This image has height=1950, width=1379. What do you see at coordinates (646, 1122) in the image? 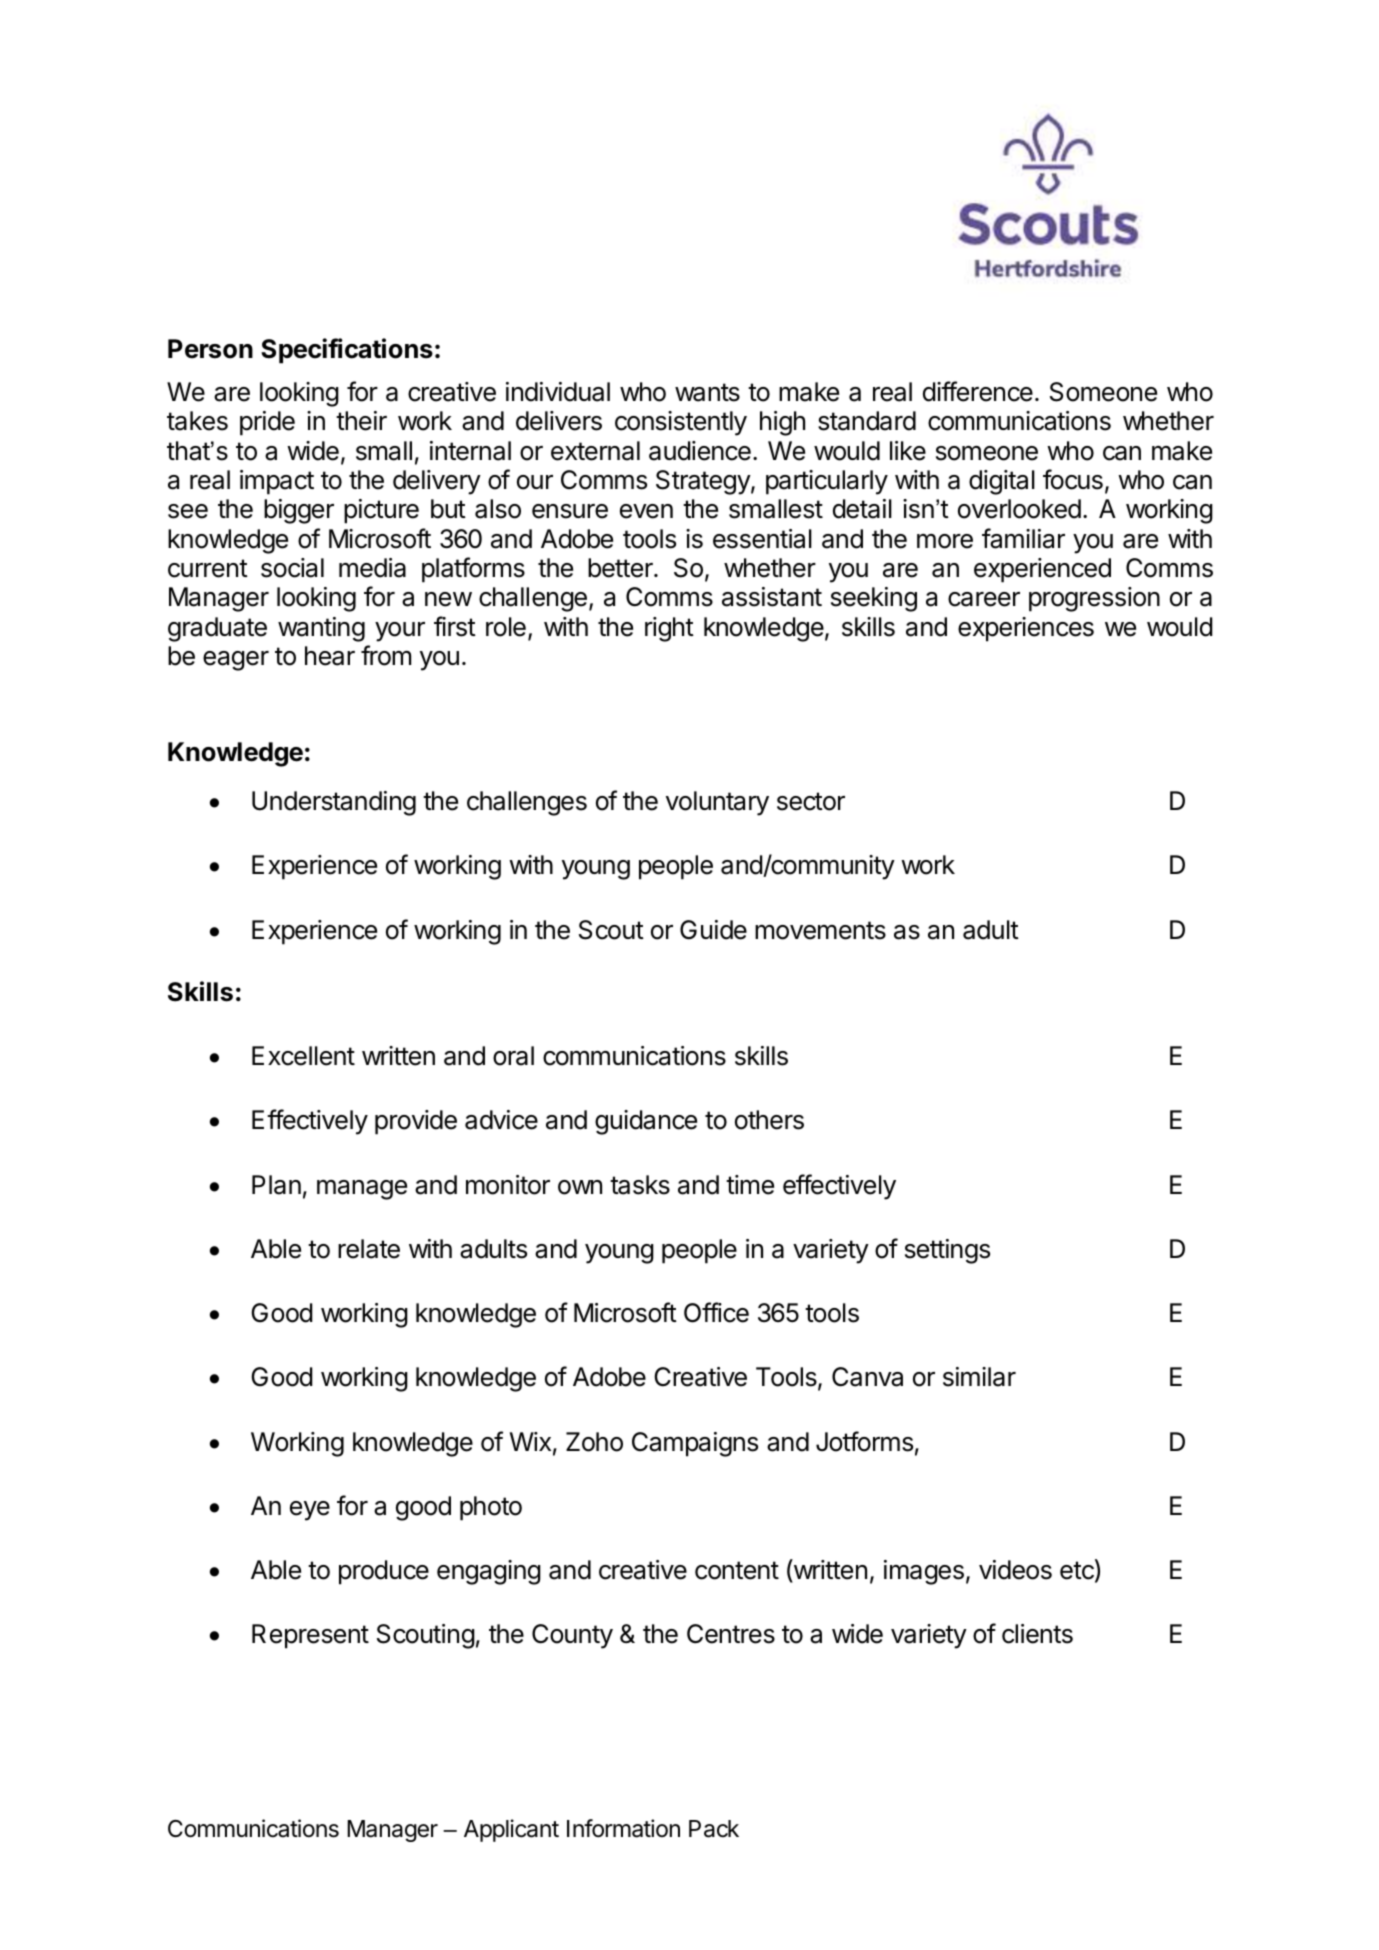
I see `guidance` at bounding box center [646, 1122].
